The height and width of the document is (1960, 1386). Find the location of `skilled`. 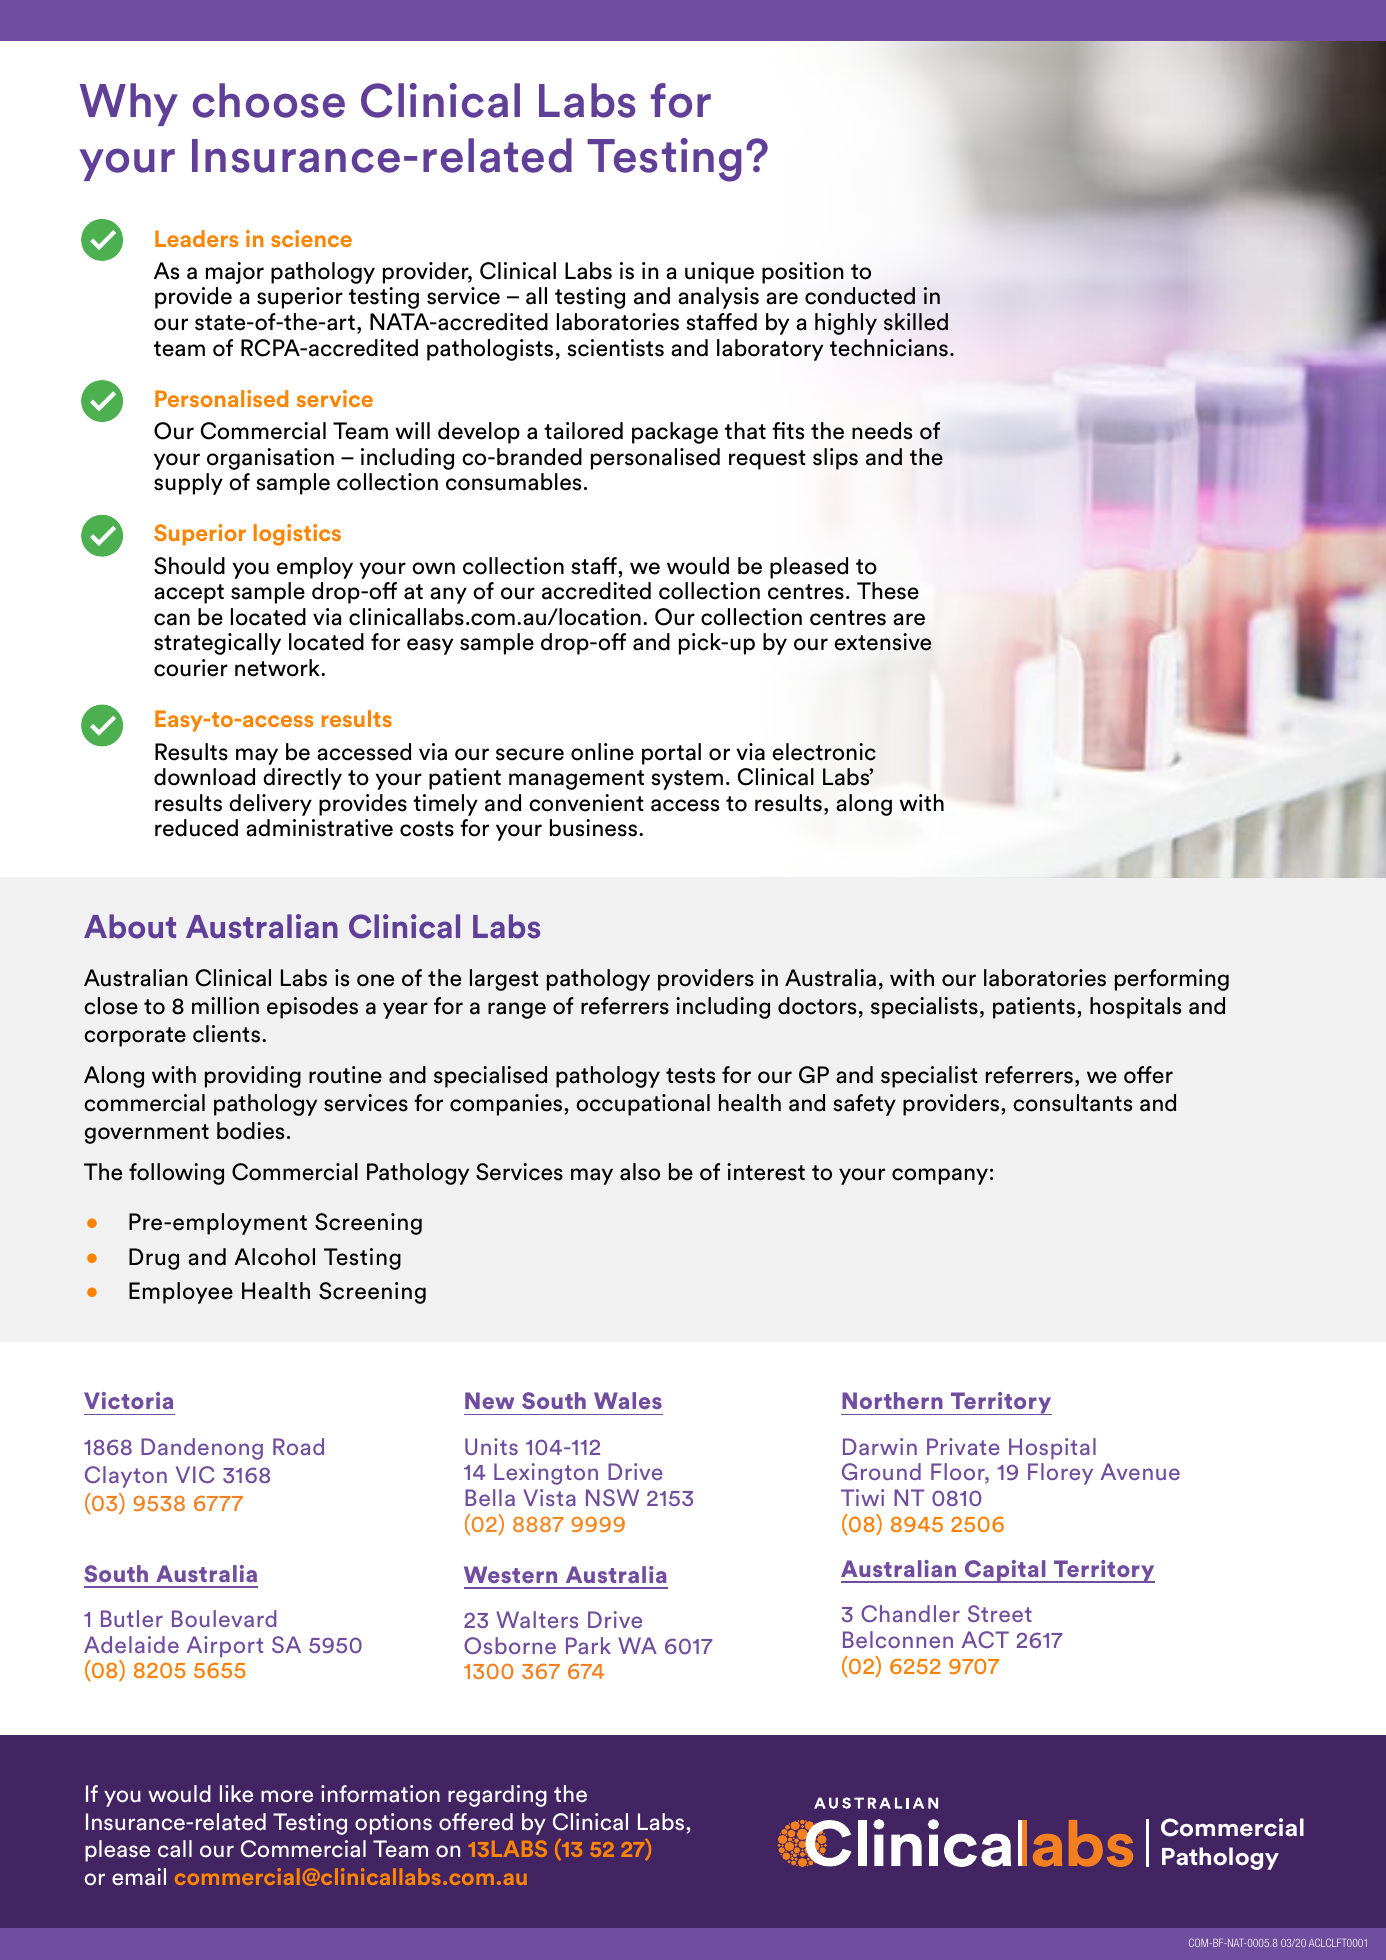

skilled is located at coordinates (916, 322).
